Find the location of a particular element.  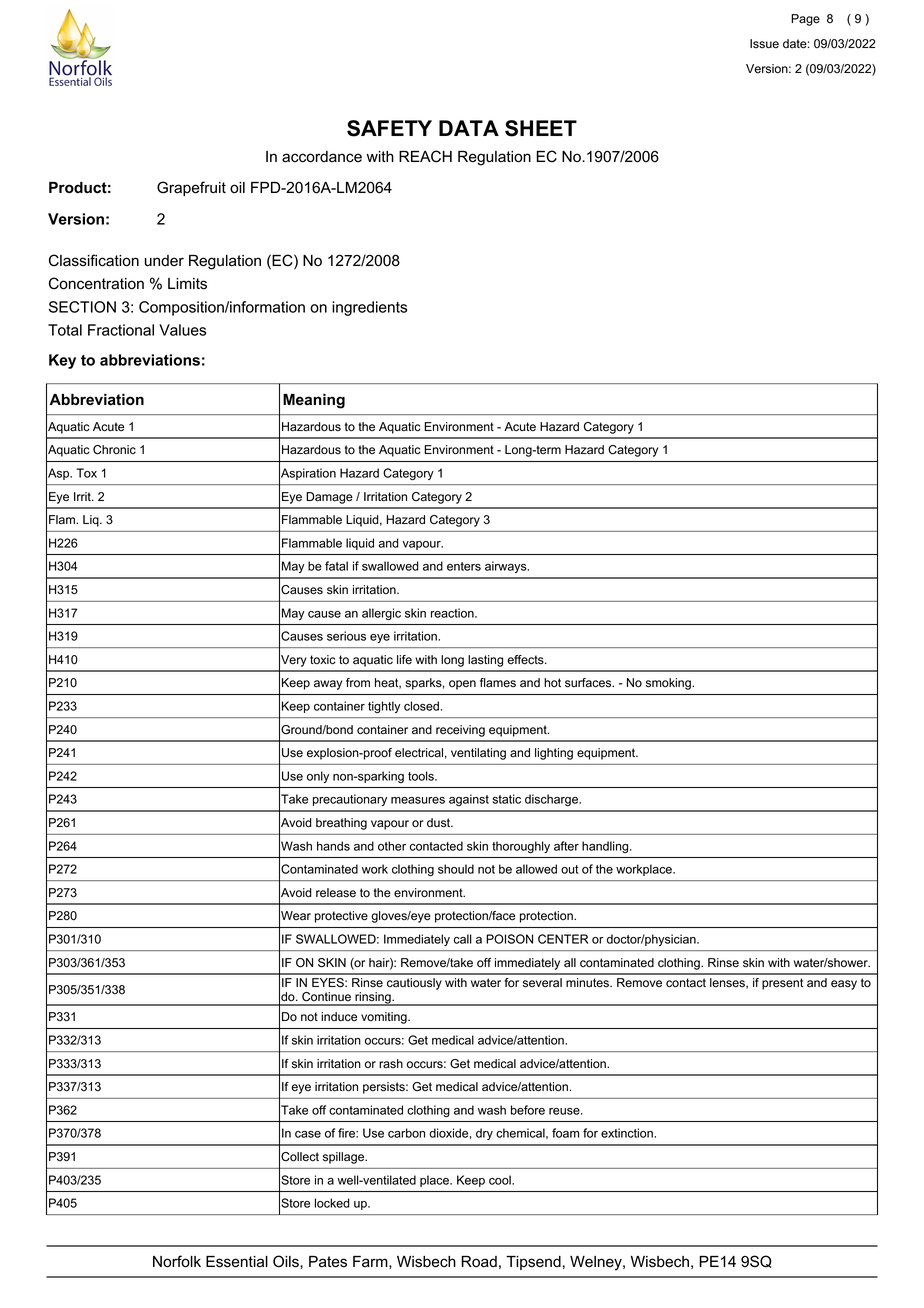

Limits is located at coordinates (187, 284).
